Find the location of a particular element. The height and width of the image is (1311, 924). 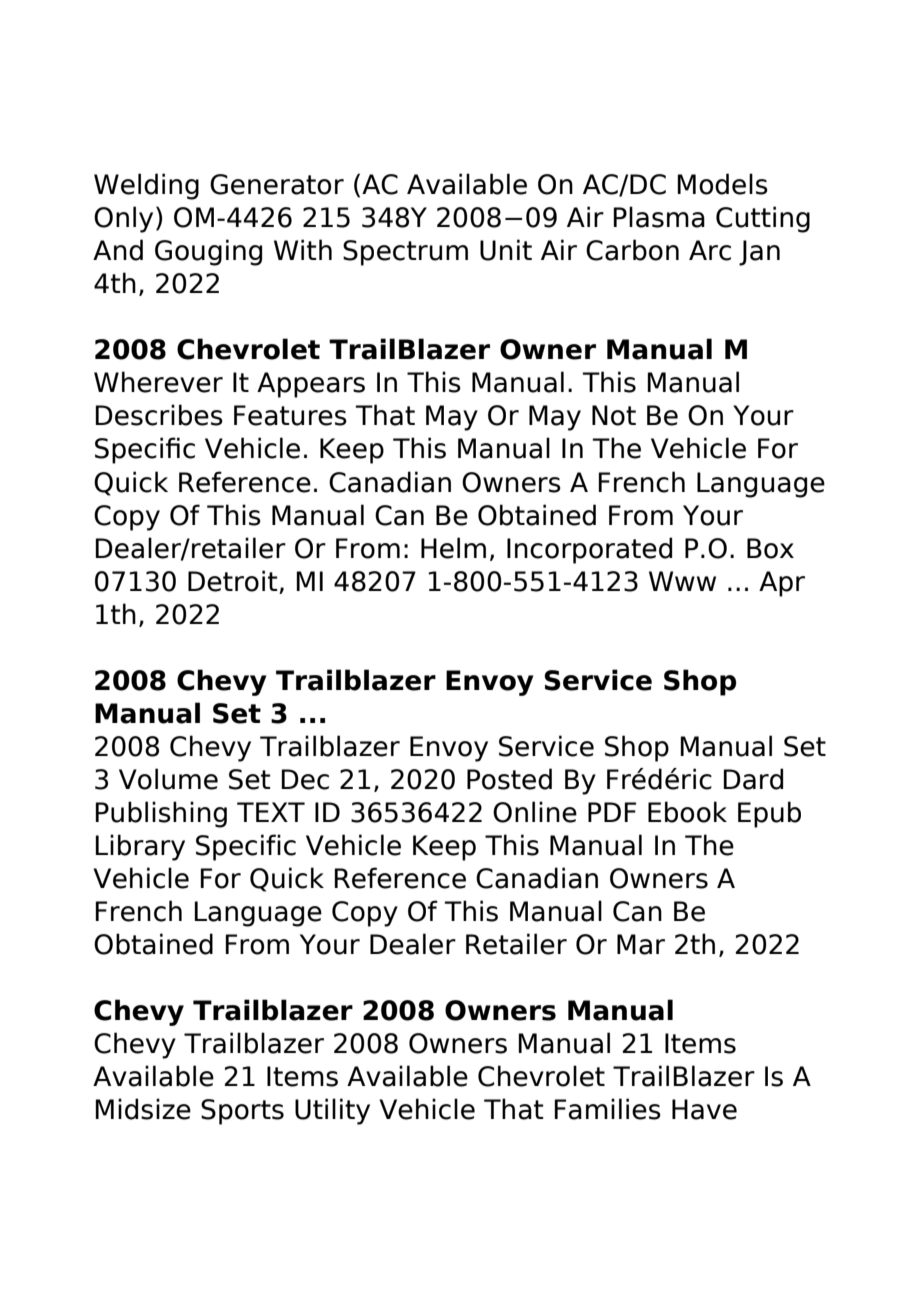

Spectrum is located at coordinates (405, 253).
